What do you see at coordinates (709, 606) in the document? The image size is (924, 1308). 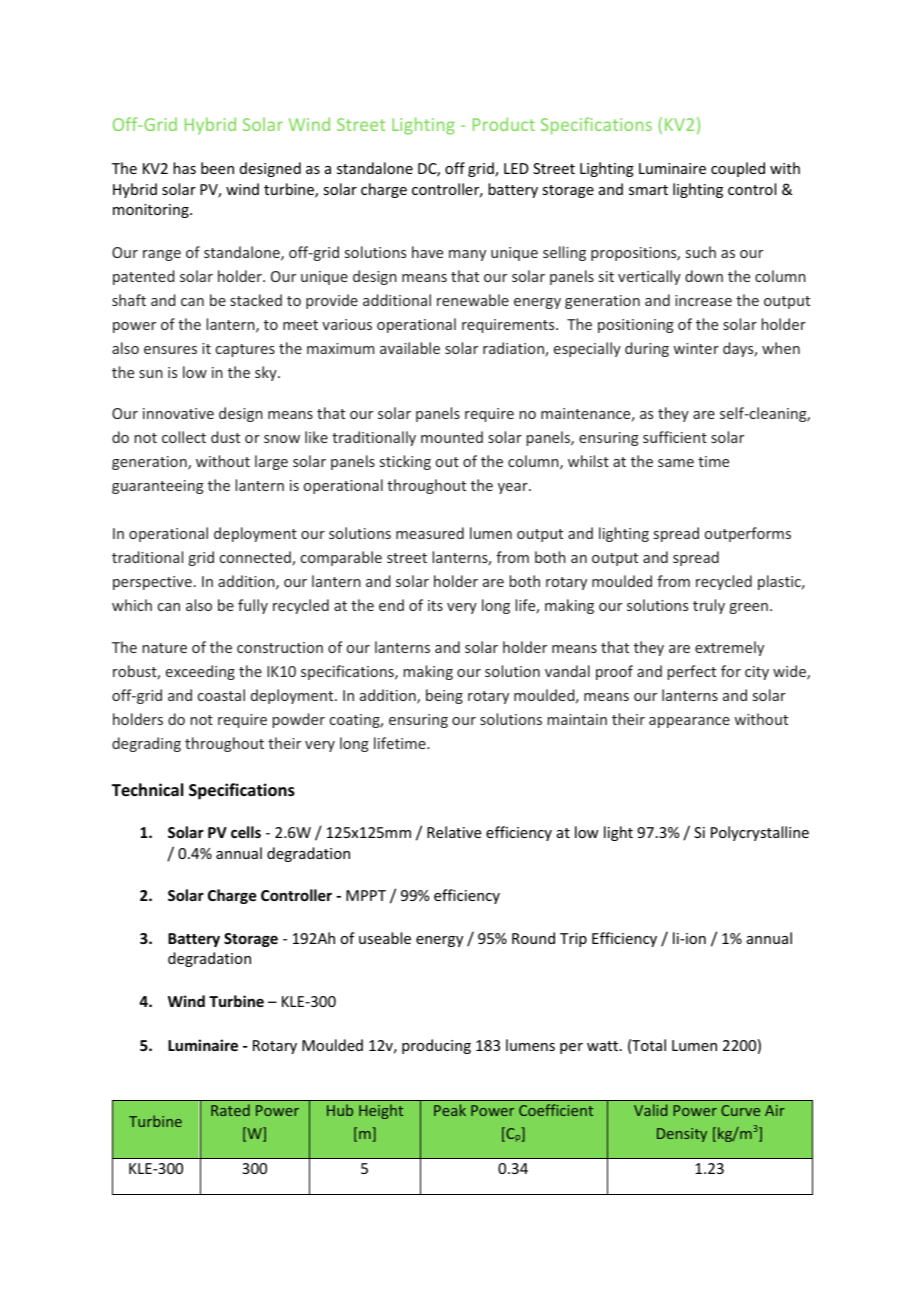 I see `truly` at bounding box center [709, 606].
